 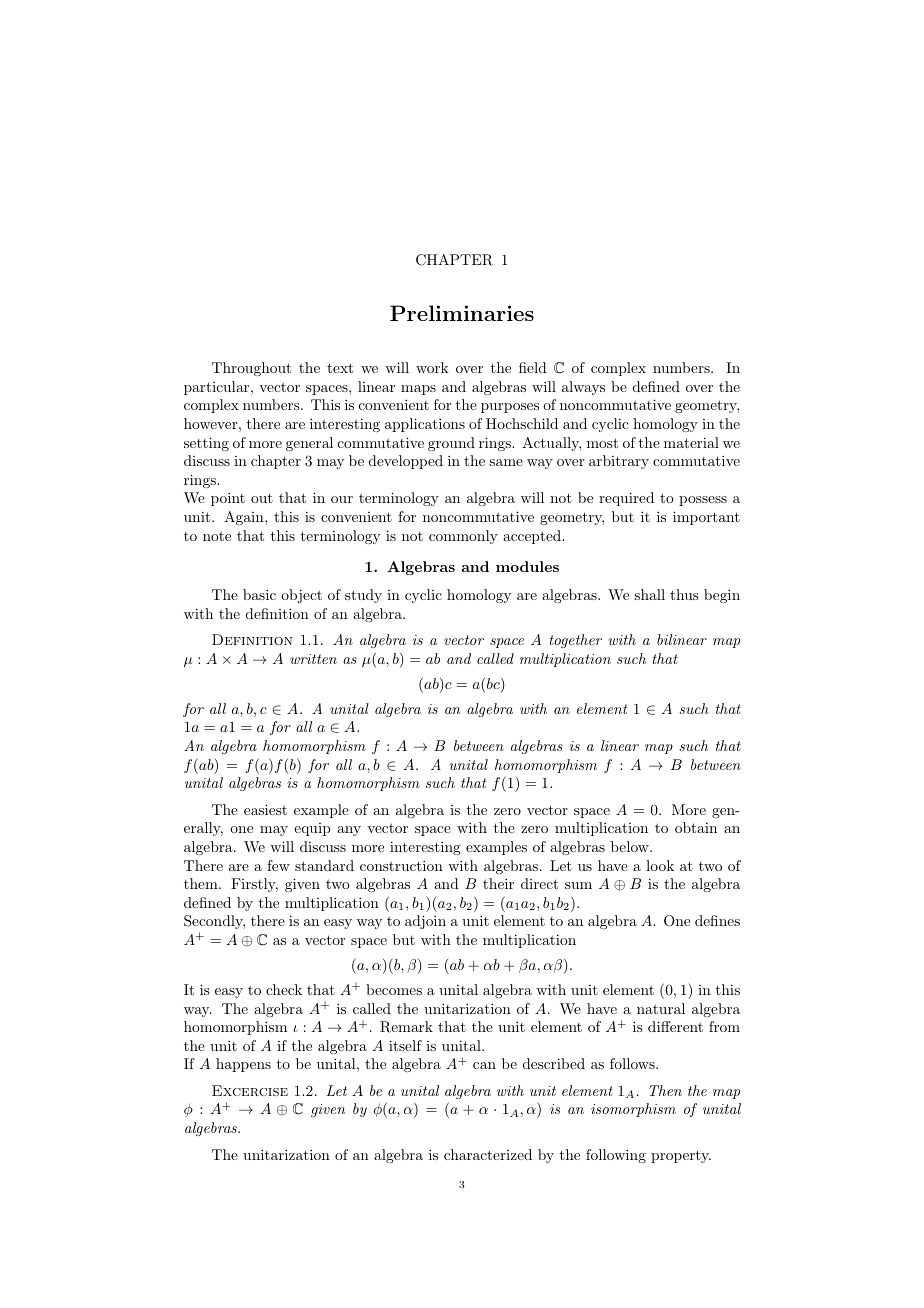 I want to click on together, so click(x=575, y=641).
